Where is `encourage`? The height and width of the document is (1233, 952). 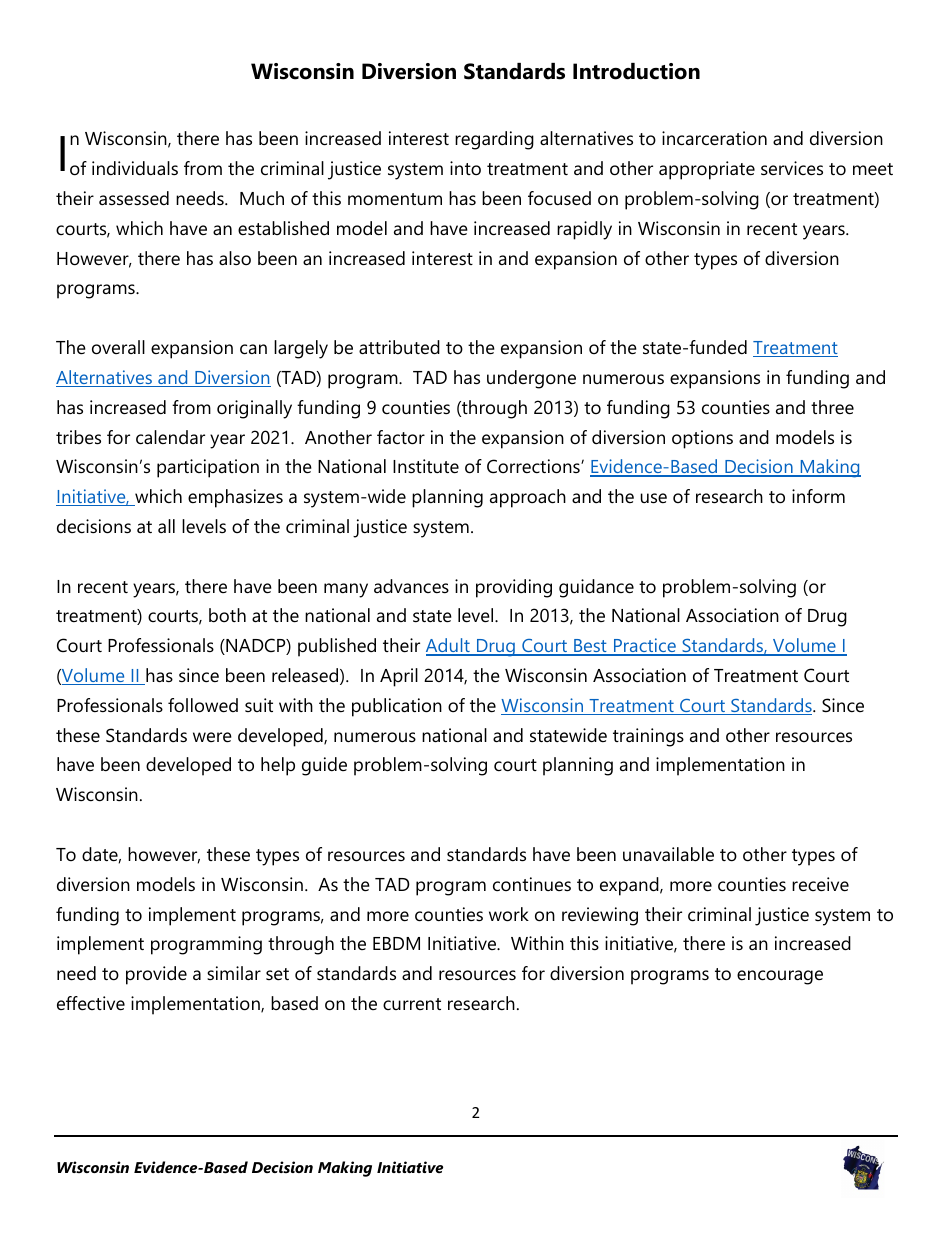
encourage is located at coordinates (780, 977).
